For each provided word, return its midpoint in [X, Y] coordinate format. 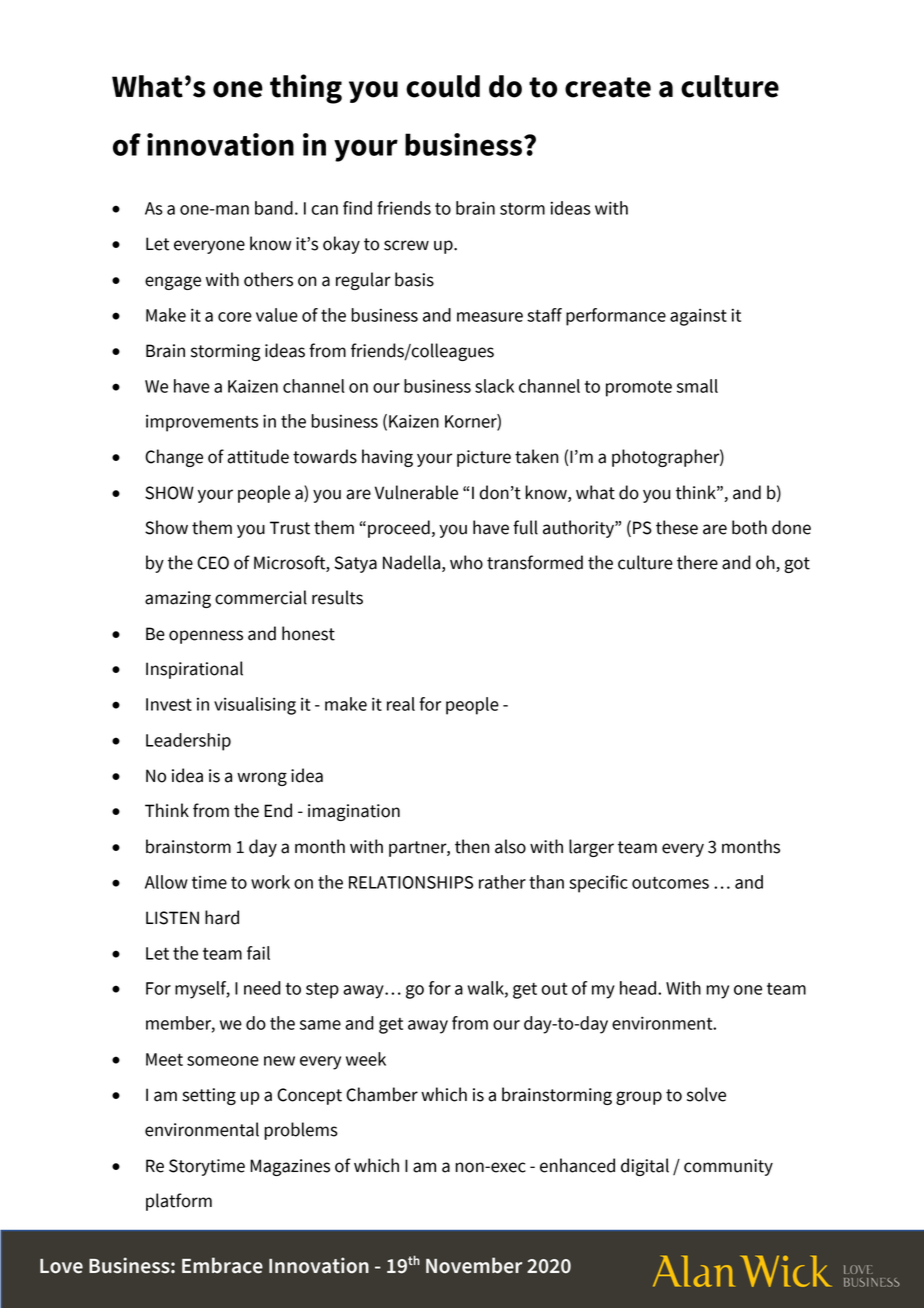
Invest [169, 704]
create [608, 87]
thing [306, 89]
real [401, 704]
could [443, 86]
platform [179, 1202]
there [697, 562]
